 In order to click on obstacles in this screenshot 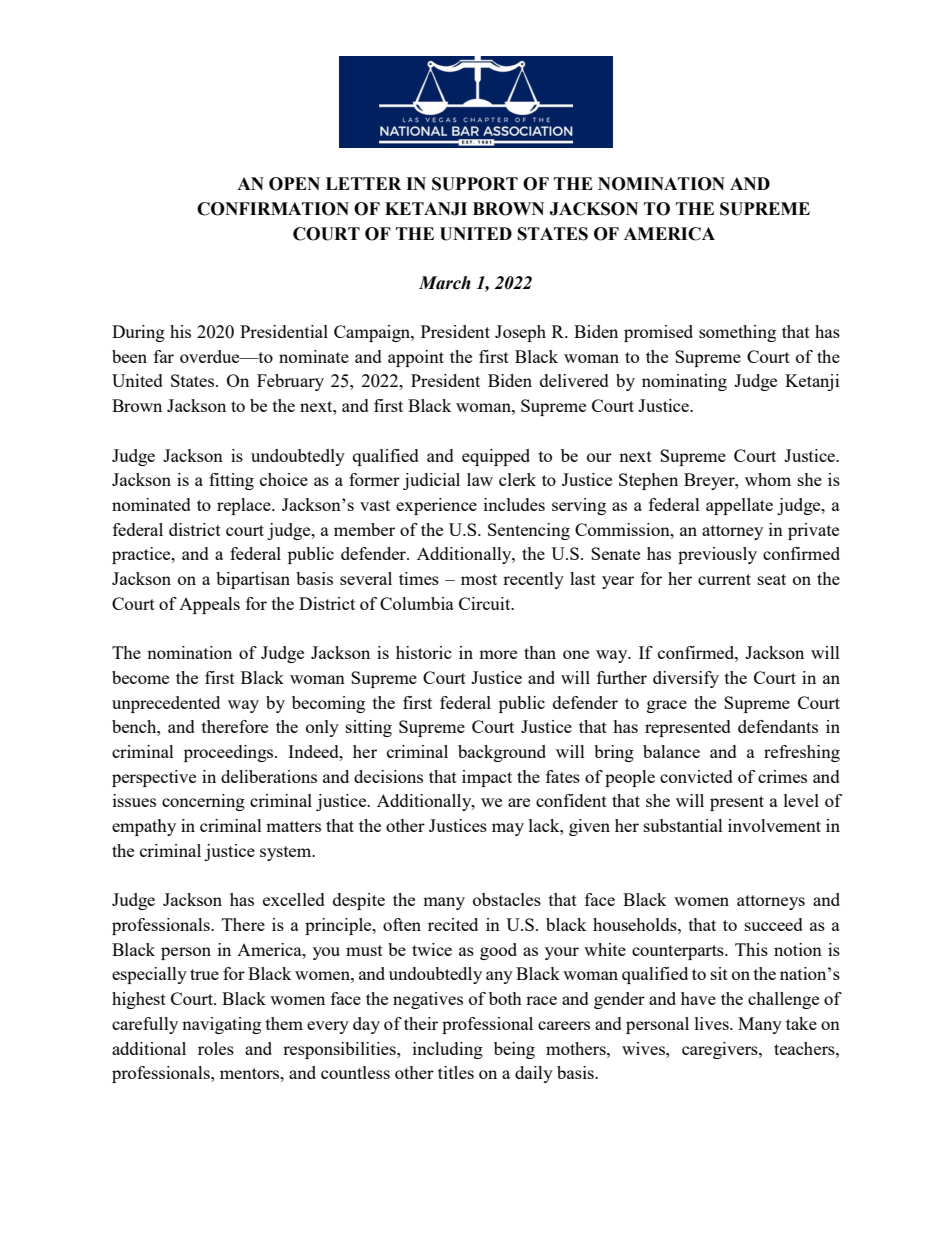, I will do `click(507, 899)`.
